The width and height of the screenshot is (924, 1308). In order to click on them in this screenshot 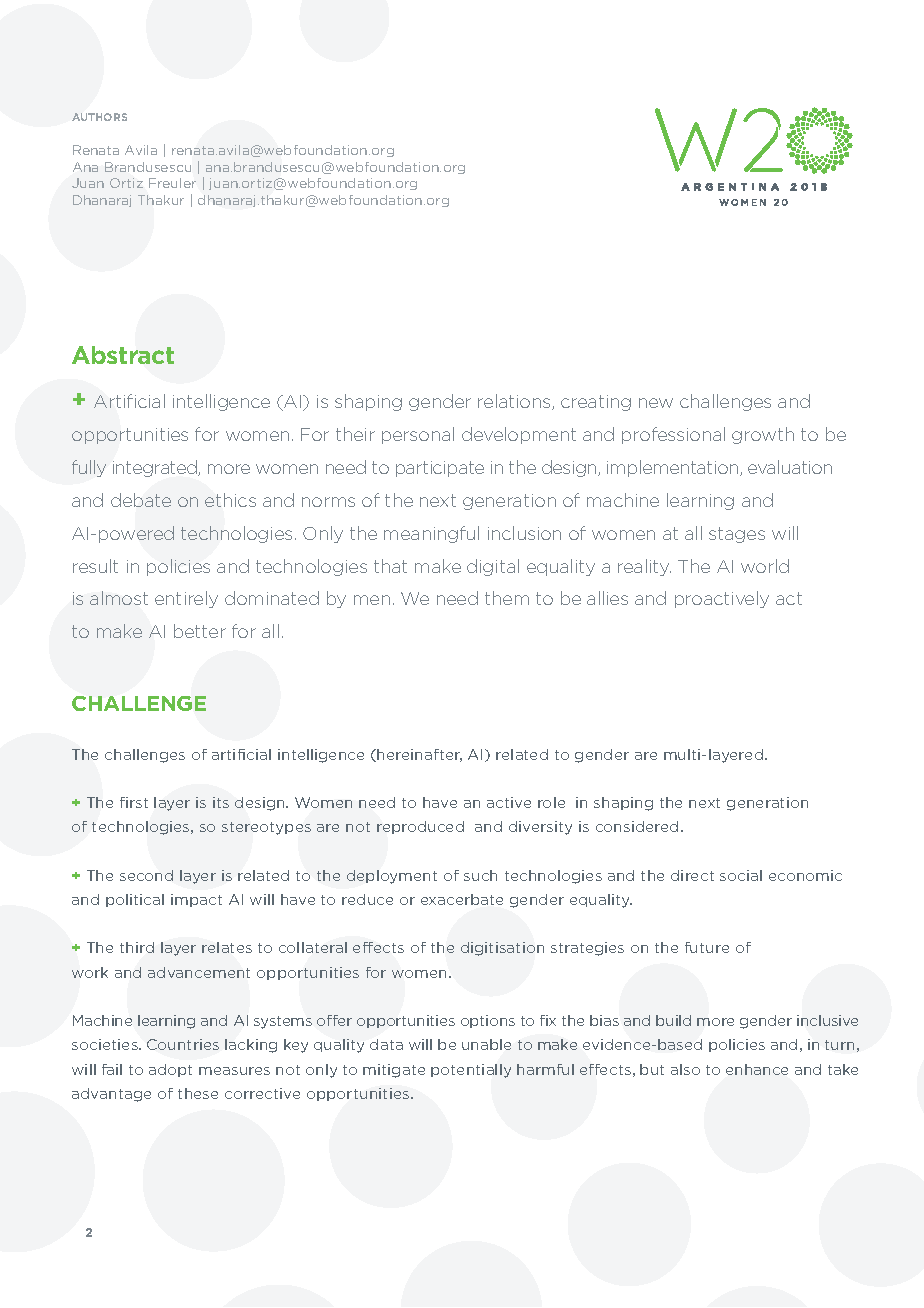, I will do `click(507, 598)`.
